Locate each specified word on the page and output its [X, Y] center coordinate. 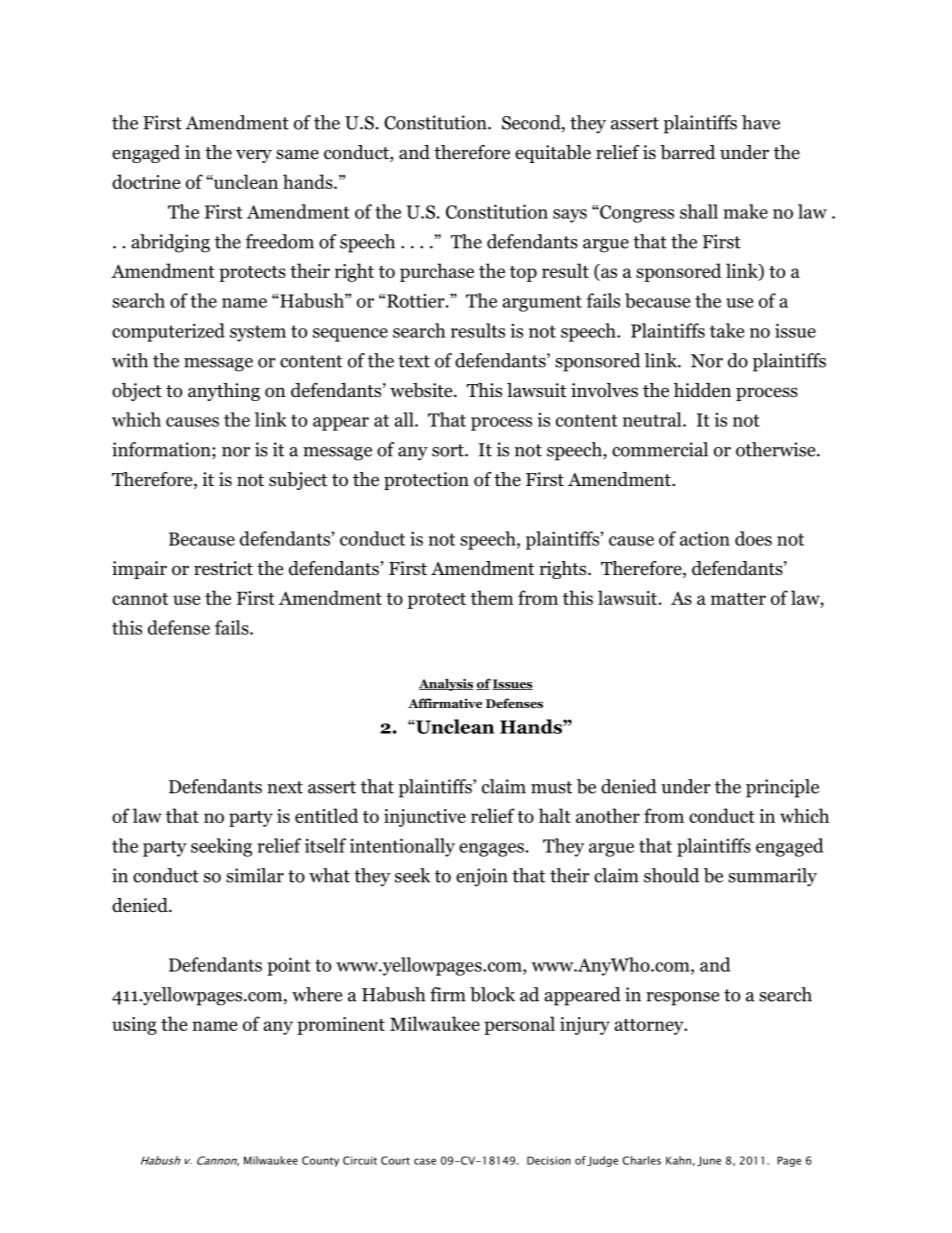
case [425, 1161]
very [254, 156]
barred [687, 152]
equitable [553, 154]
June [709, 1161]
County [320, 1161]
